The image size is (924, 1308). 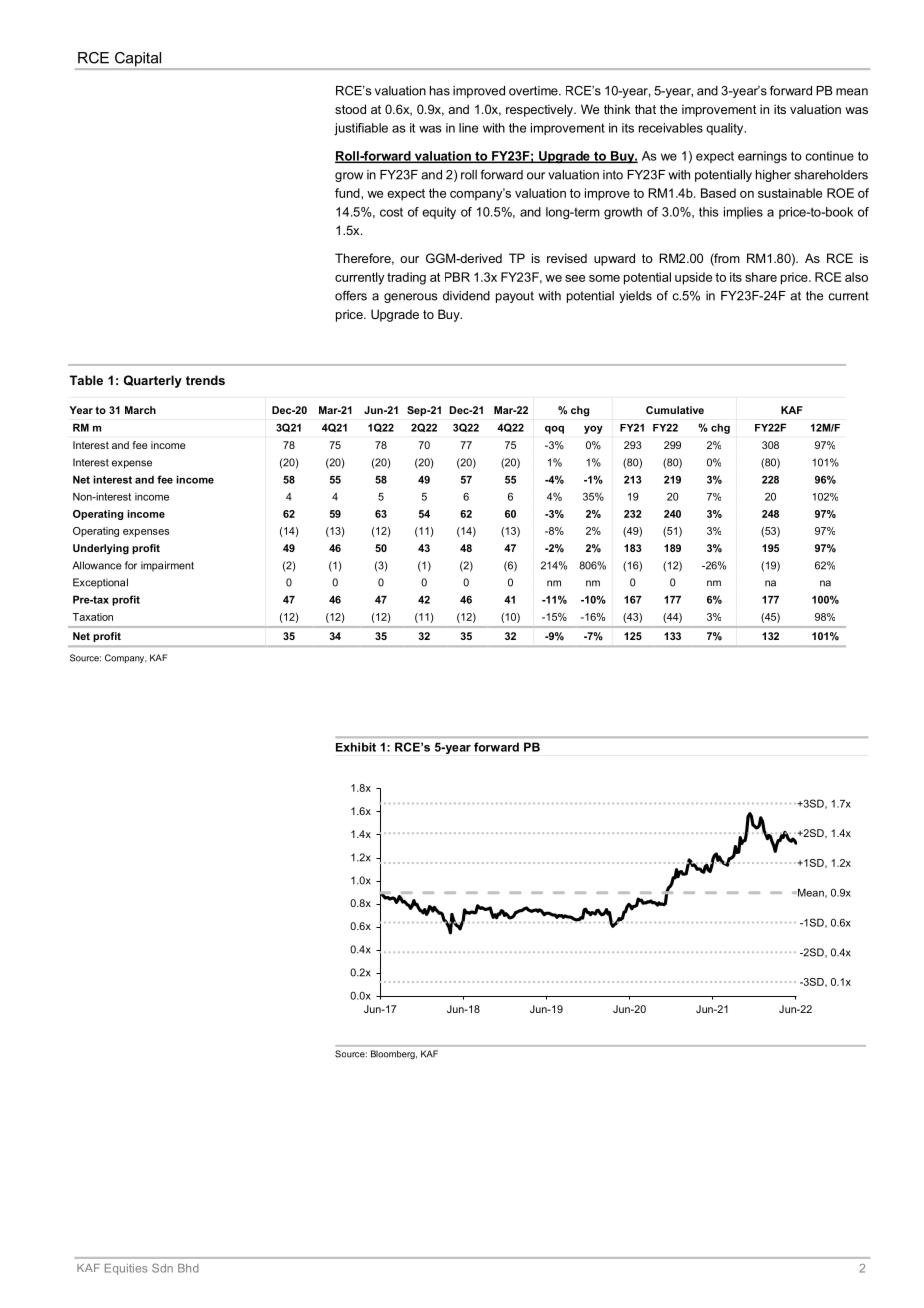 What do you see at coordinates (126, 1269) in the page?
I see `Equities` at bounding box center [126, 1269].
